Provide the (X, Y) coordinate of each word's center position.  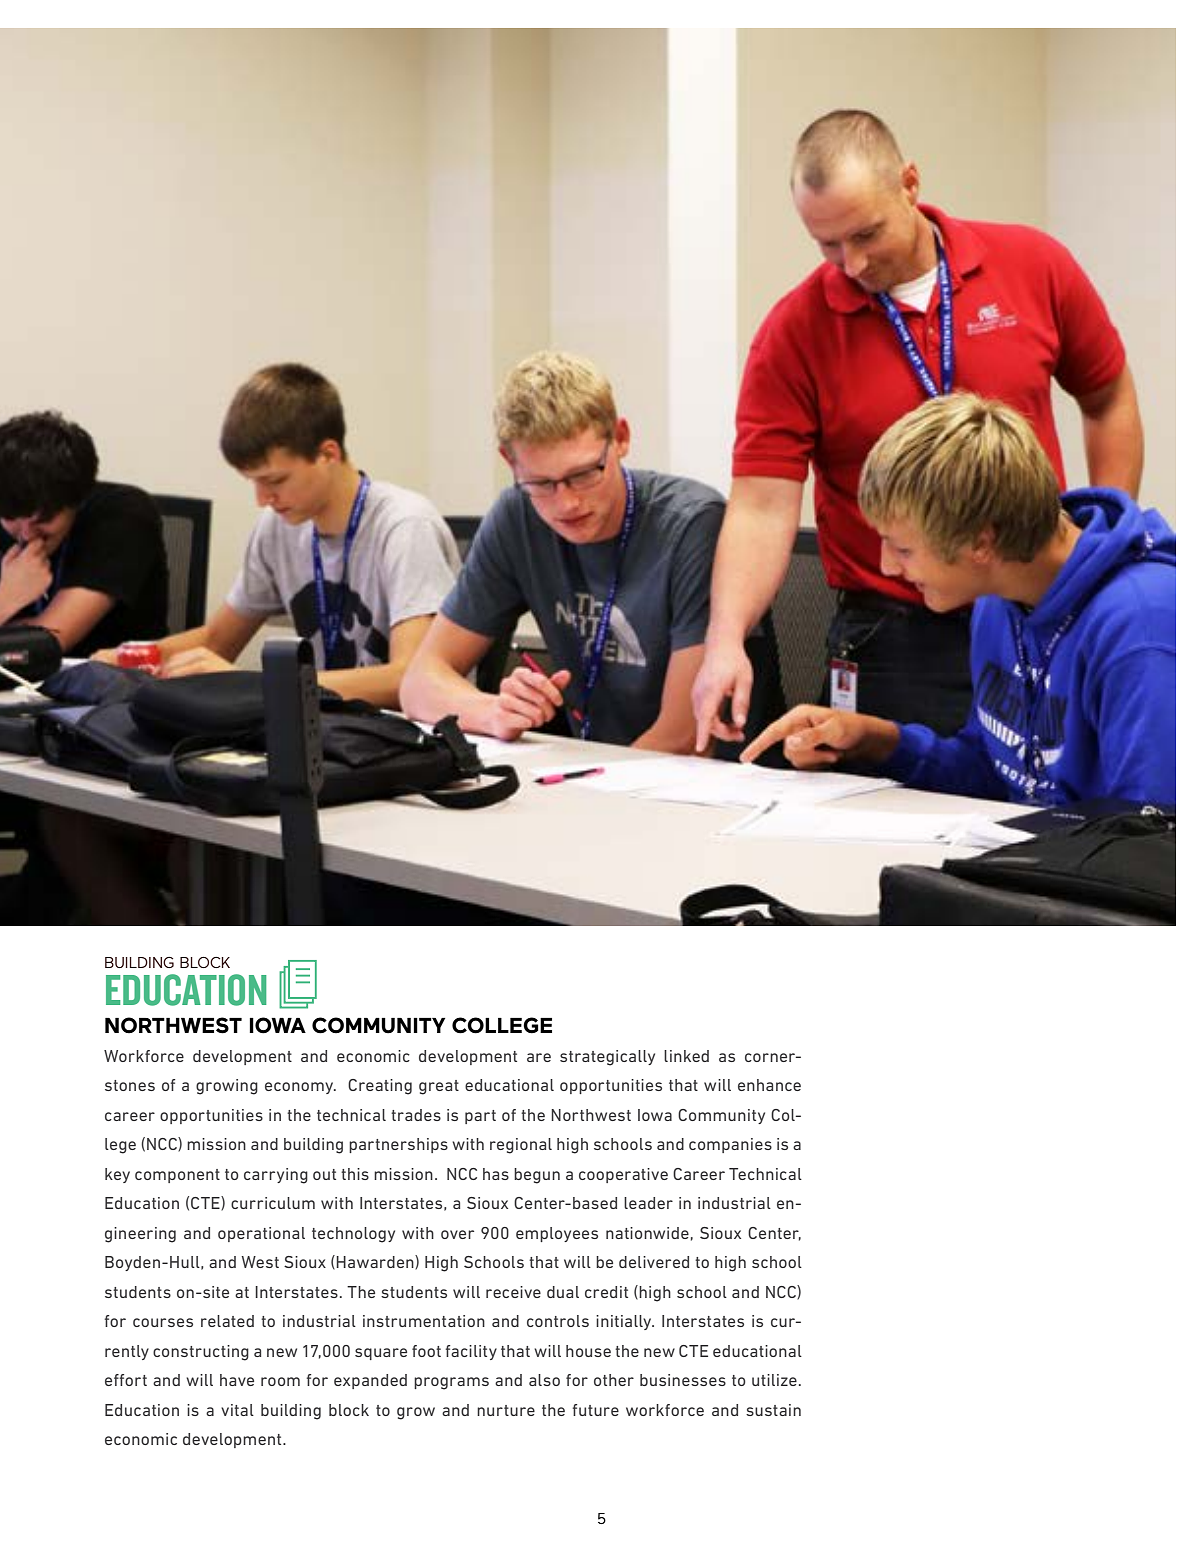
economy (300, 1088)
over (457, 1234)
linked (686, 1056)
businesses (683, 1380)
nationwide (647, 1233)
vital (237, 1410)
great (439, 1087)
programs (451, 1383)
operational (261, 1234)
